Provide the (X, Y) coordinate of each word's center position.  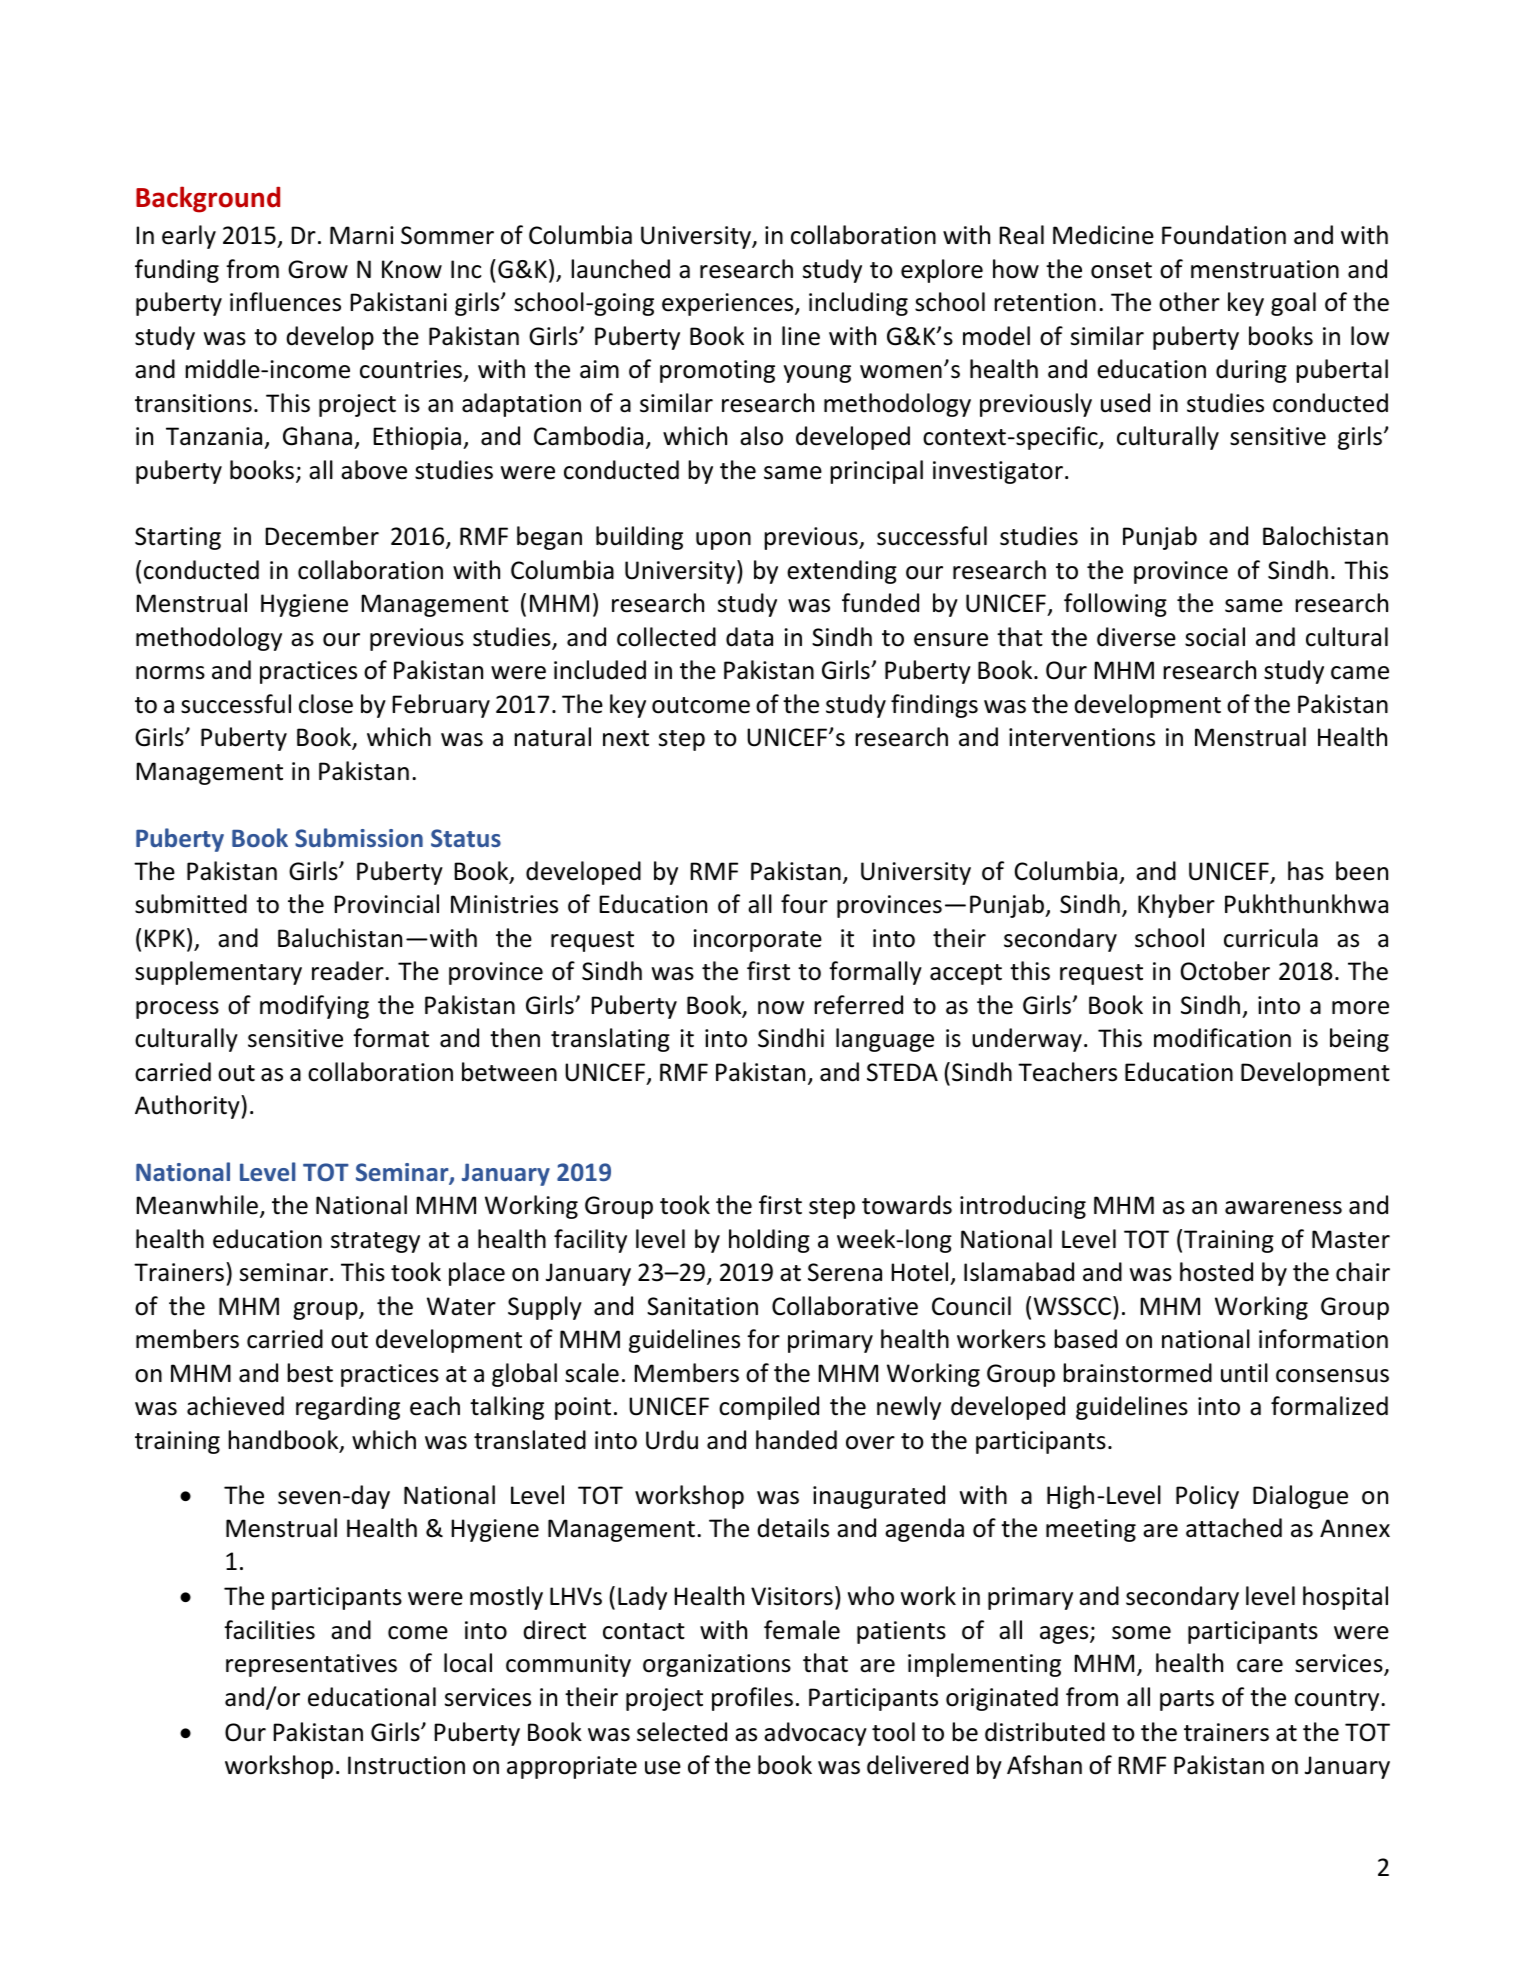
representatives (311, 1665)
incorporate (757, 940)
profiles (752, 1699)
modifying (314, 1007)
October (1225, 971)
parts (1187, 1700)
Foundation (1224, 235)
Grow (318, 269)
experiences (729, 304)
